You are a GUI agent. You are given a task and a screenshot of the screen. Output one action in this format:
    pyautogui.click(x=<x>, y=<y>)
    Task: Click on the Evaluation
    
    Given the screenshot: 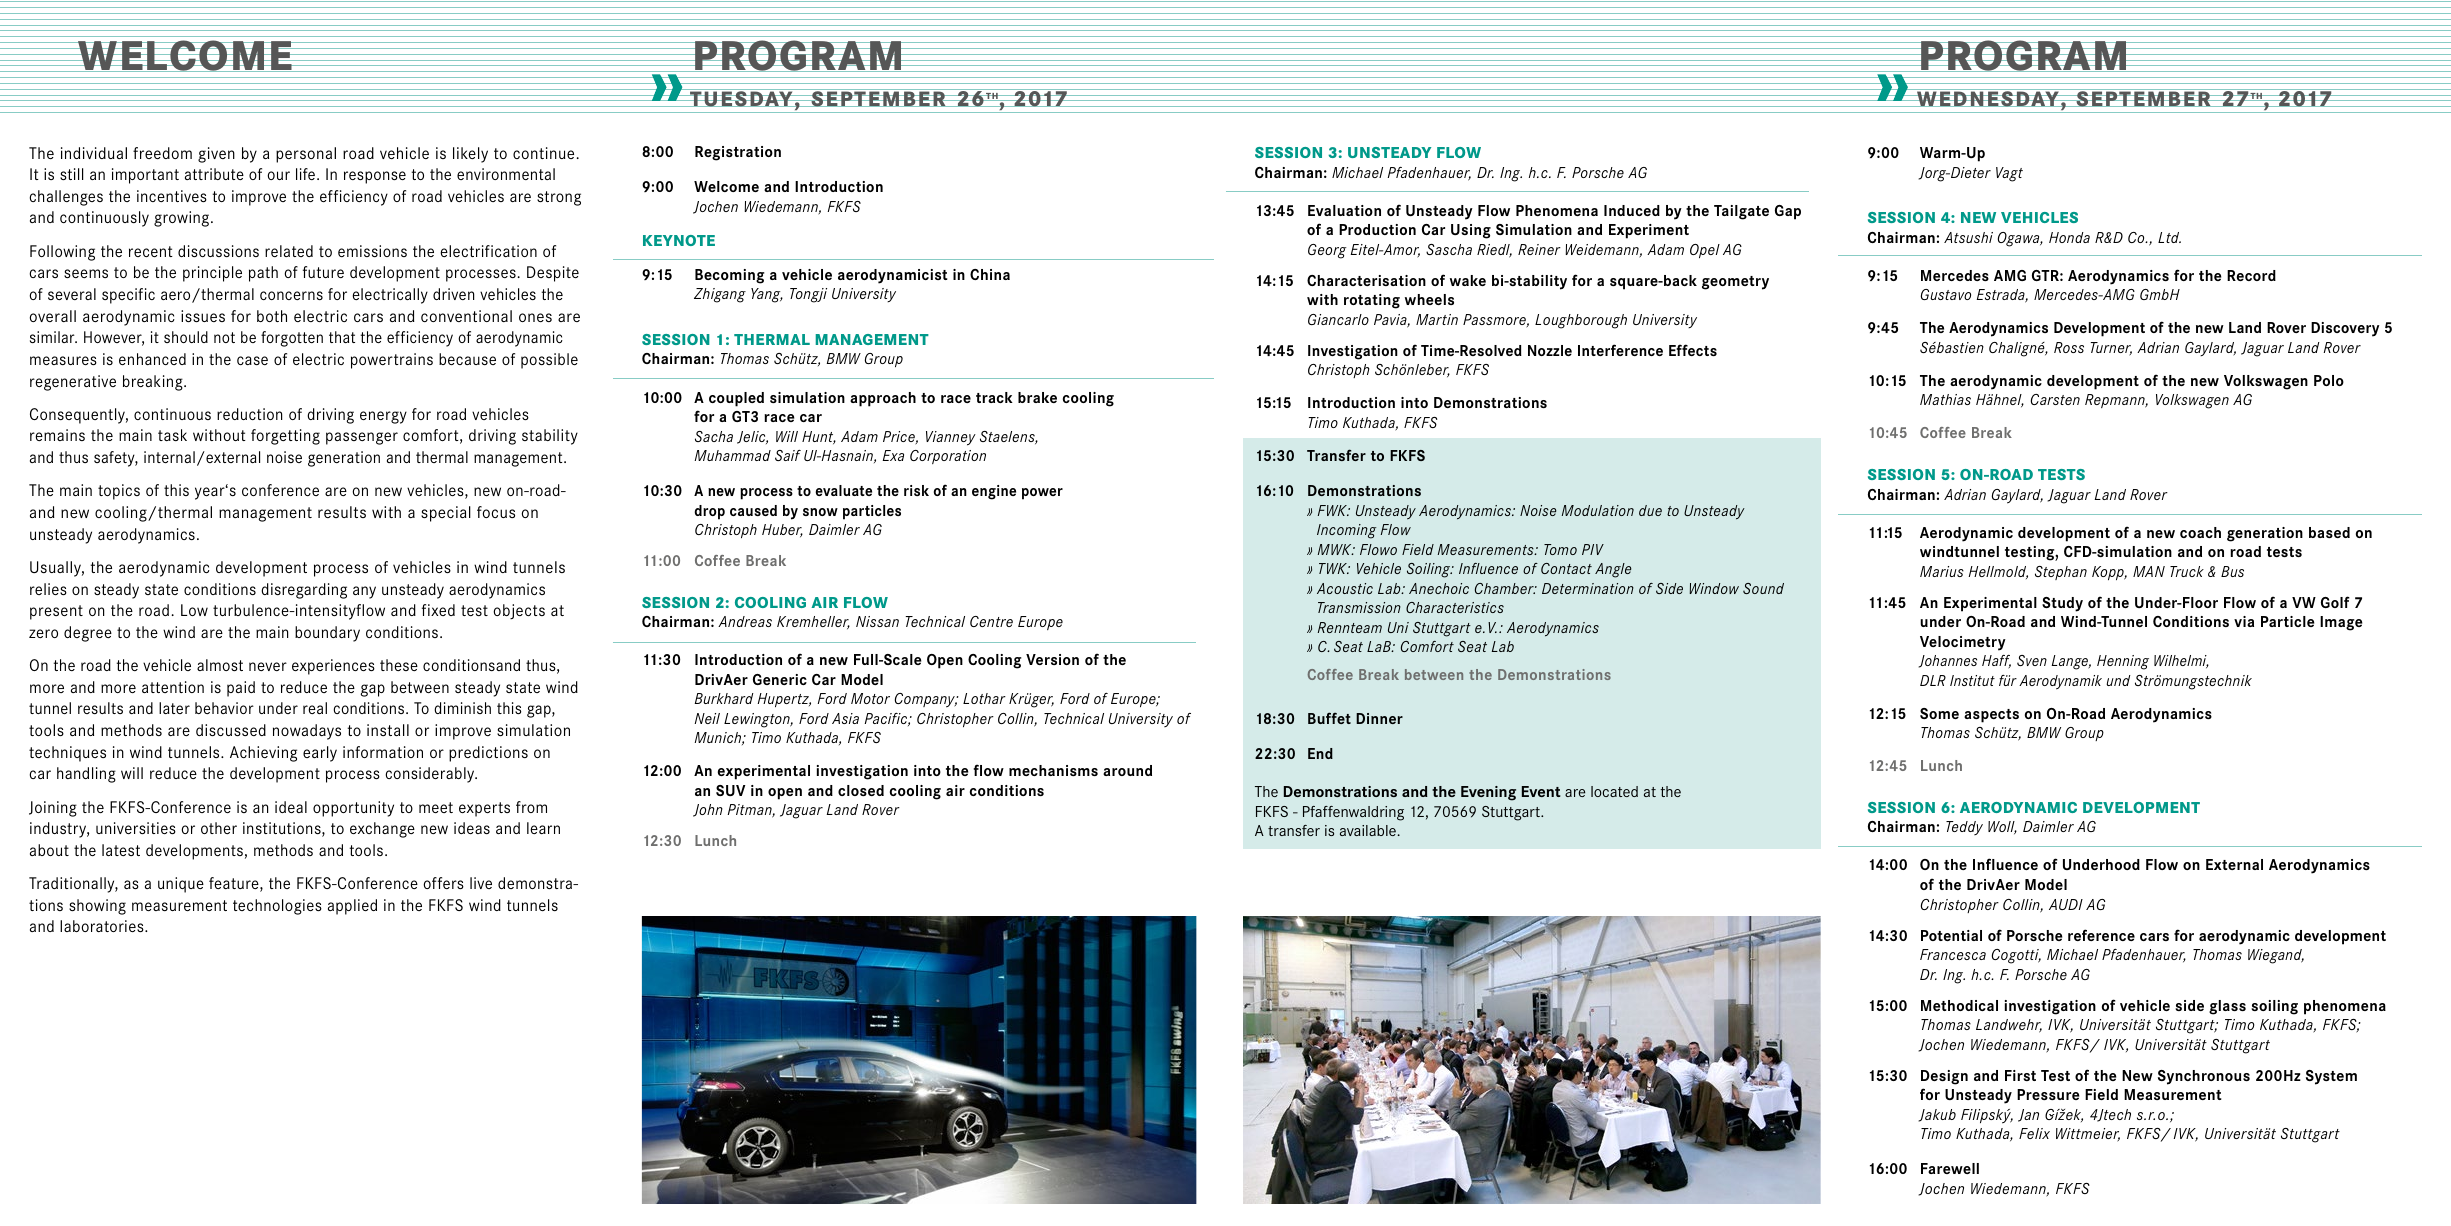 What is the action you would take?
    pyautogui.click(x=1344, y=210)
